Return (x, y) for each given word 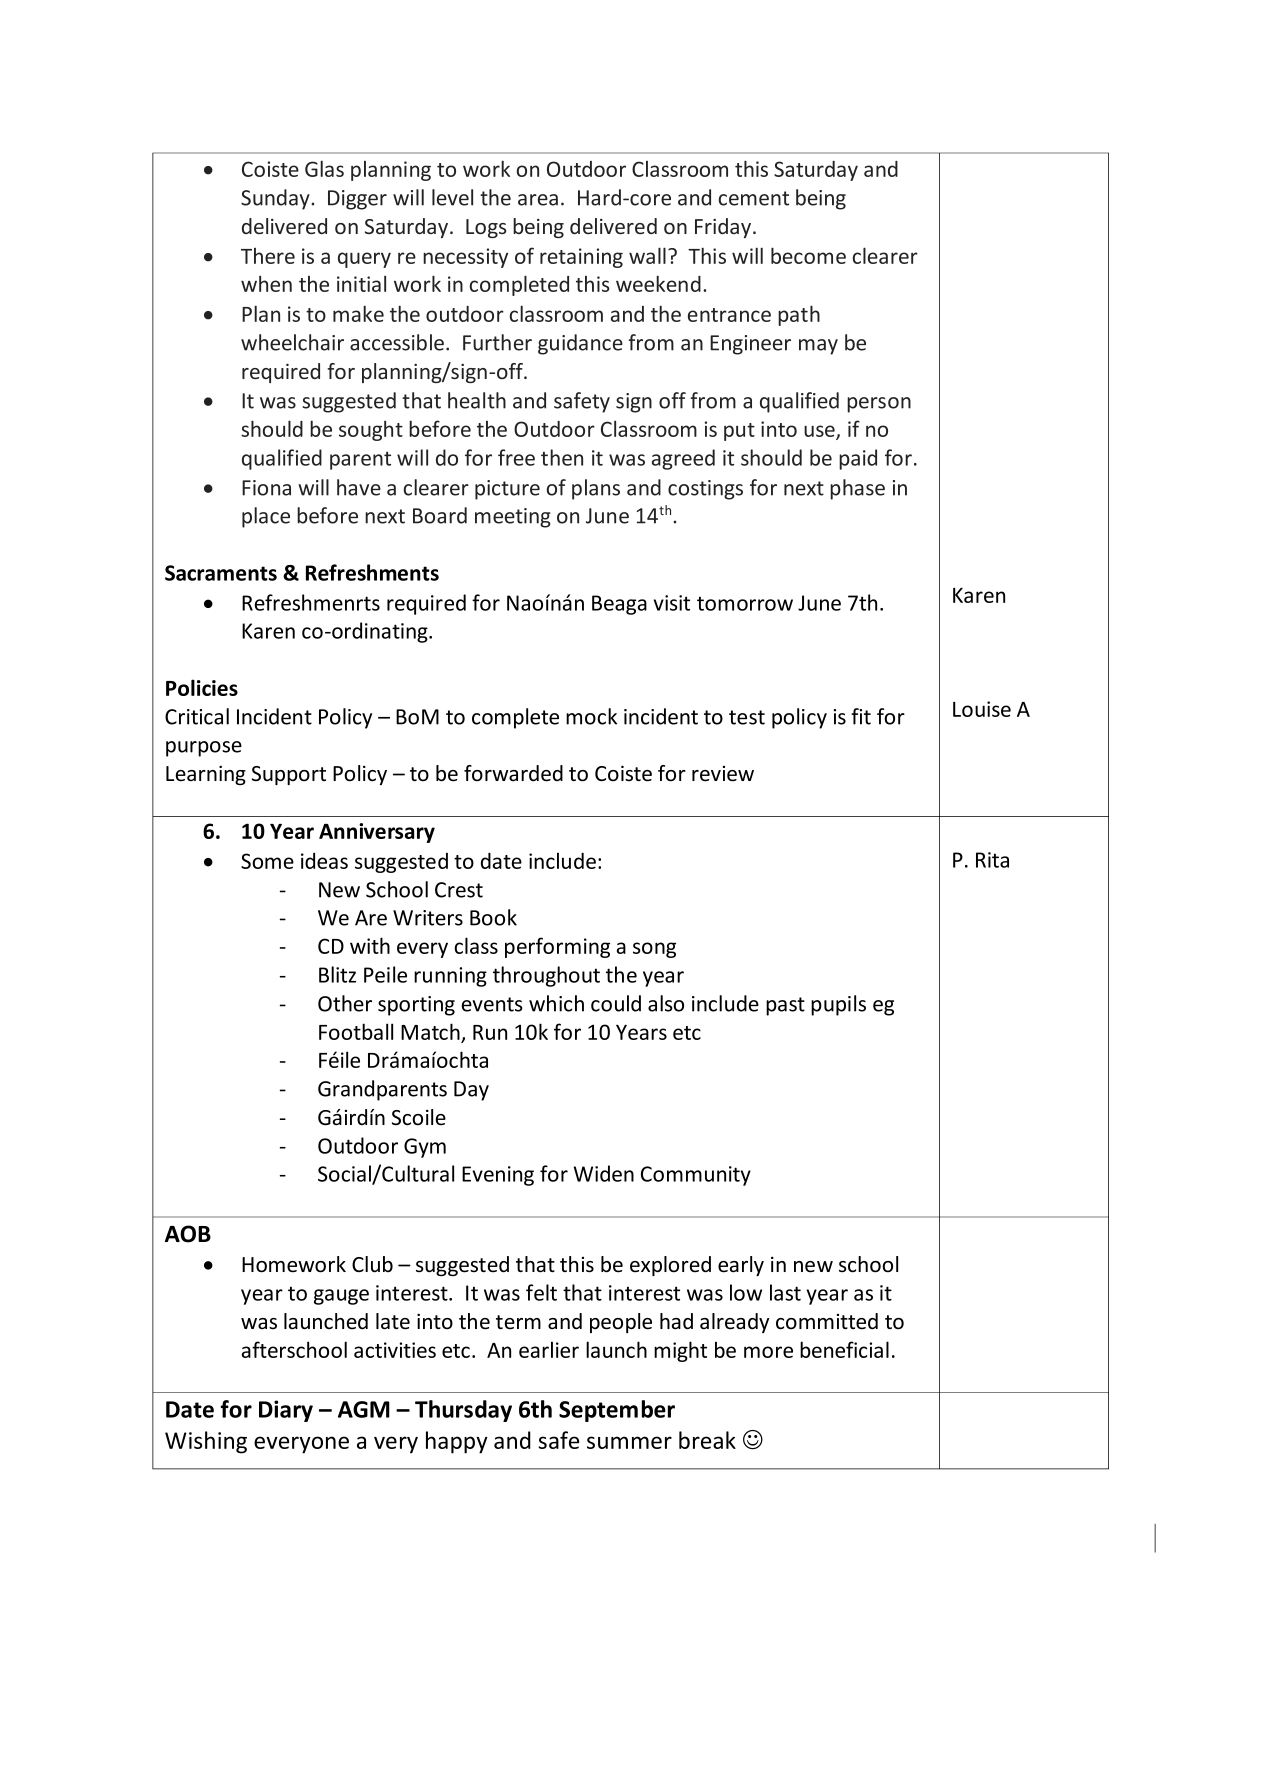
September (617, 1411)
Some (267, 861)
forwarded (513, 773)
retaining (581, 258)
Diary (286, 1411)
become (808, 255)
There (268, 256)
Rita (992, 860)
